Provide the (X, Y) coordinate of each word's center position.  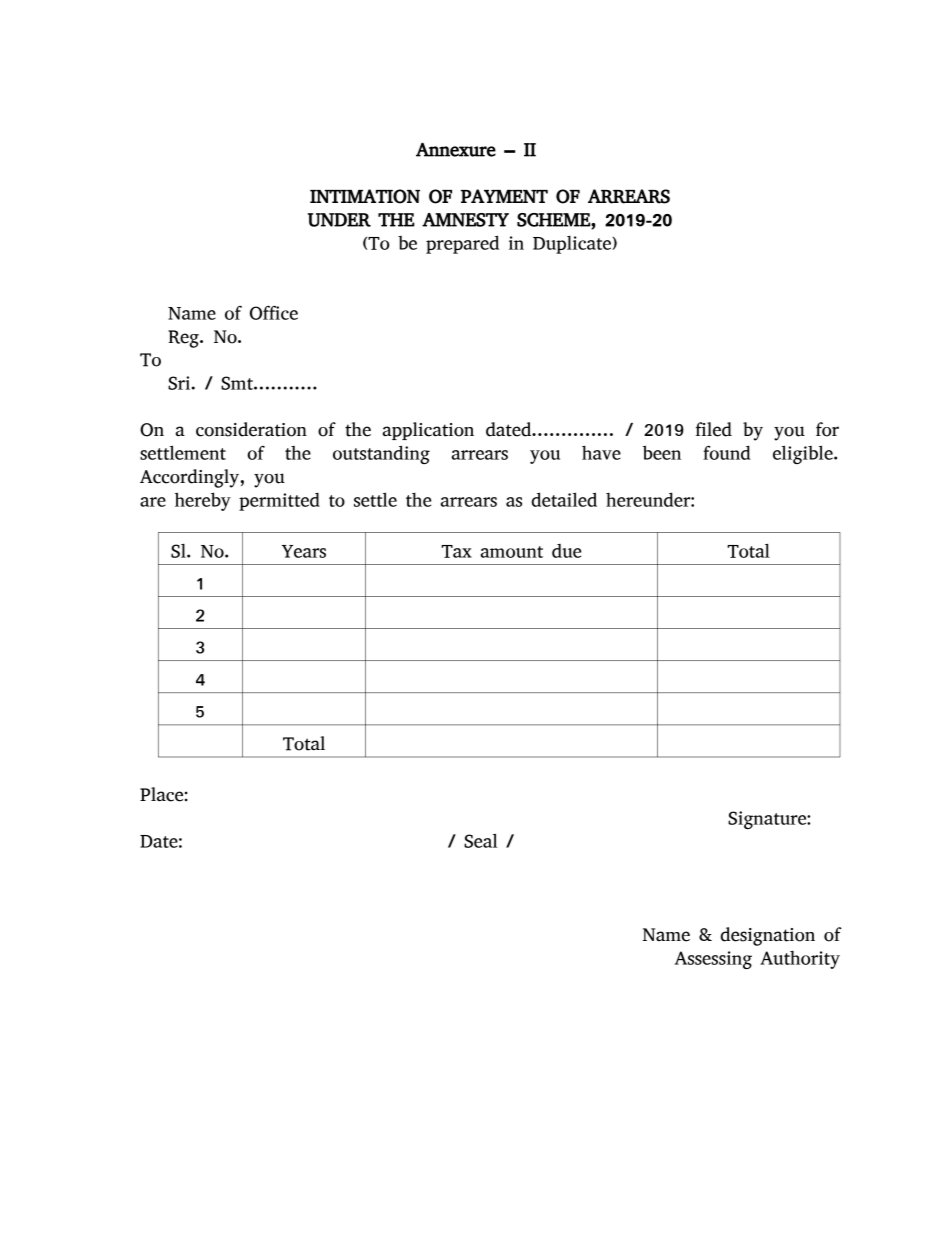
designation (767, 936)
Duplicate (573, 244)
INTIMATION (365, 196)
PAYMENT (504, 196)
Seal (480, 840)
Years (304, 551)
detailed (564, 499)
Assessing (713, 960)
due (566, 551)
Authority (800, 960)
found (726, 452)
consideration (251, 429)
